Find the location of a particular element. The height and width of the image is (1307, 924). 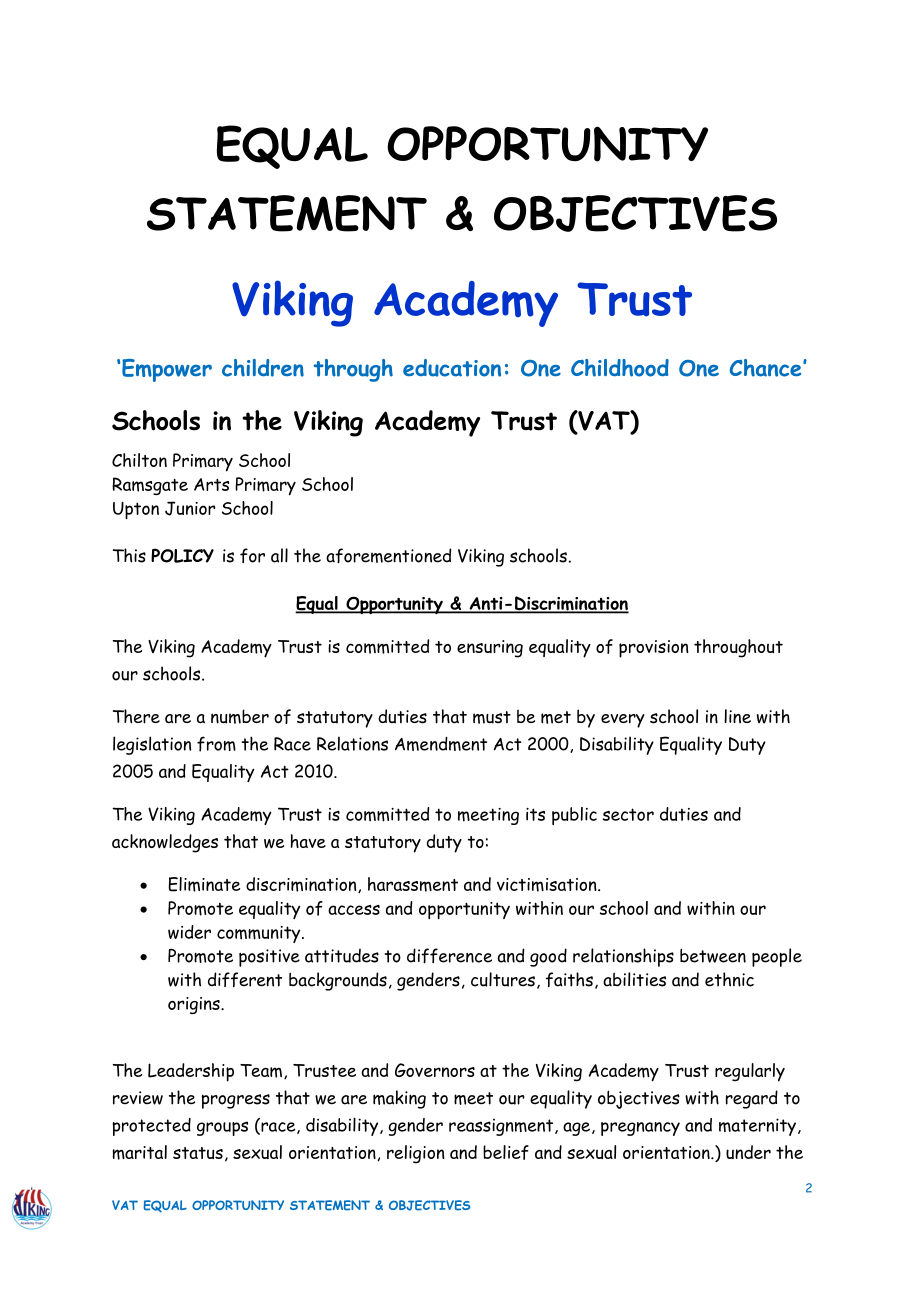

reassignment is located at coordinates (502, 1127).
